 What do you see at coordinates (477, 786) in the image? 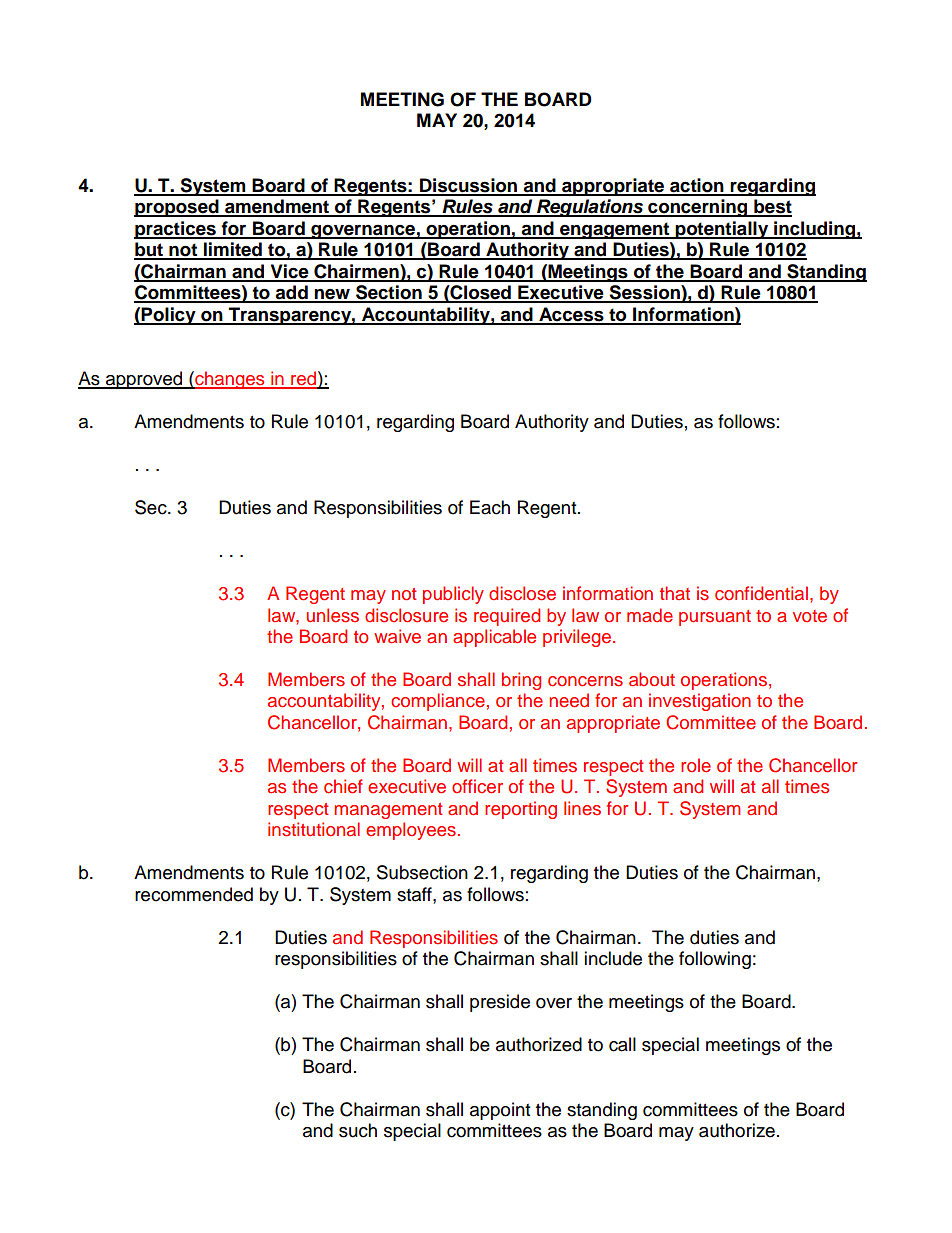
I see `officer` at bounding box center [477, 786].
